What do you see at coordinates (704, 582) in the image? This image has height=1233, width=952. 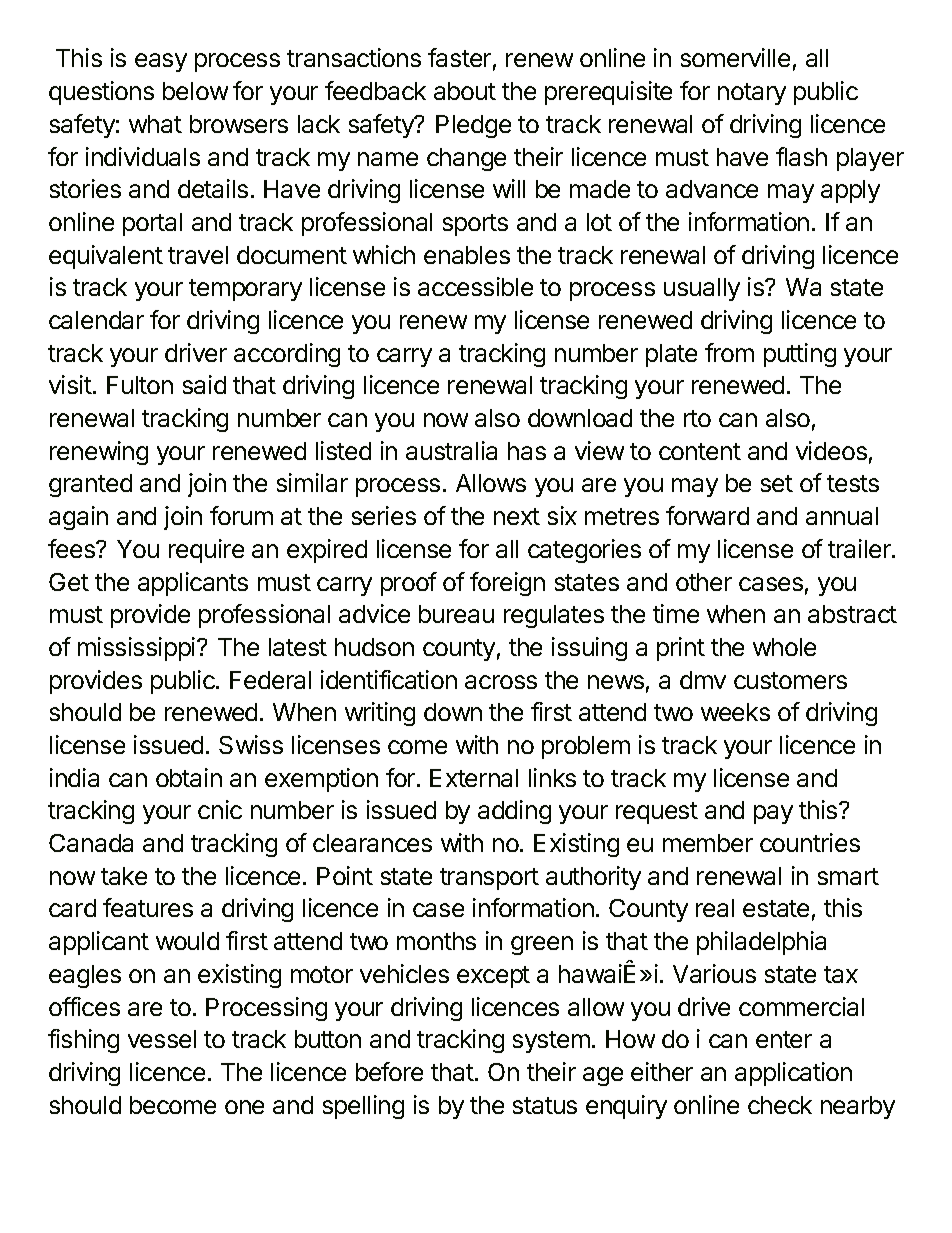 I see `other` at bounding box center [704, 582].
